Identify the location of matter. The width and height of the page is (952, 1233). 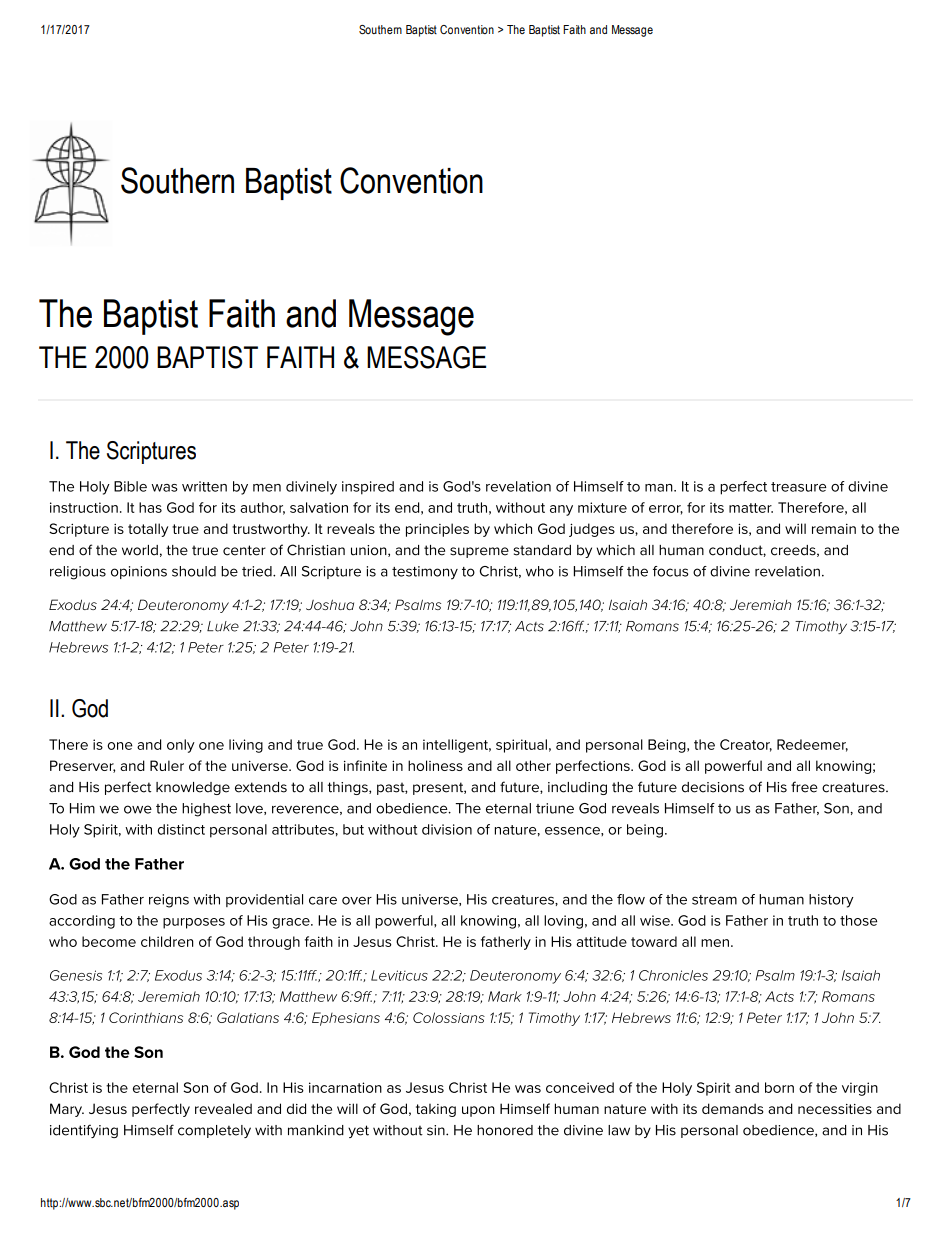
(751, 508).
